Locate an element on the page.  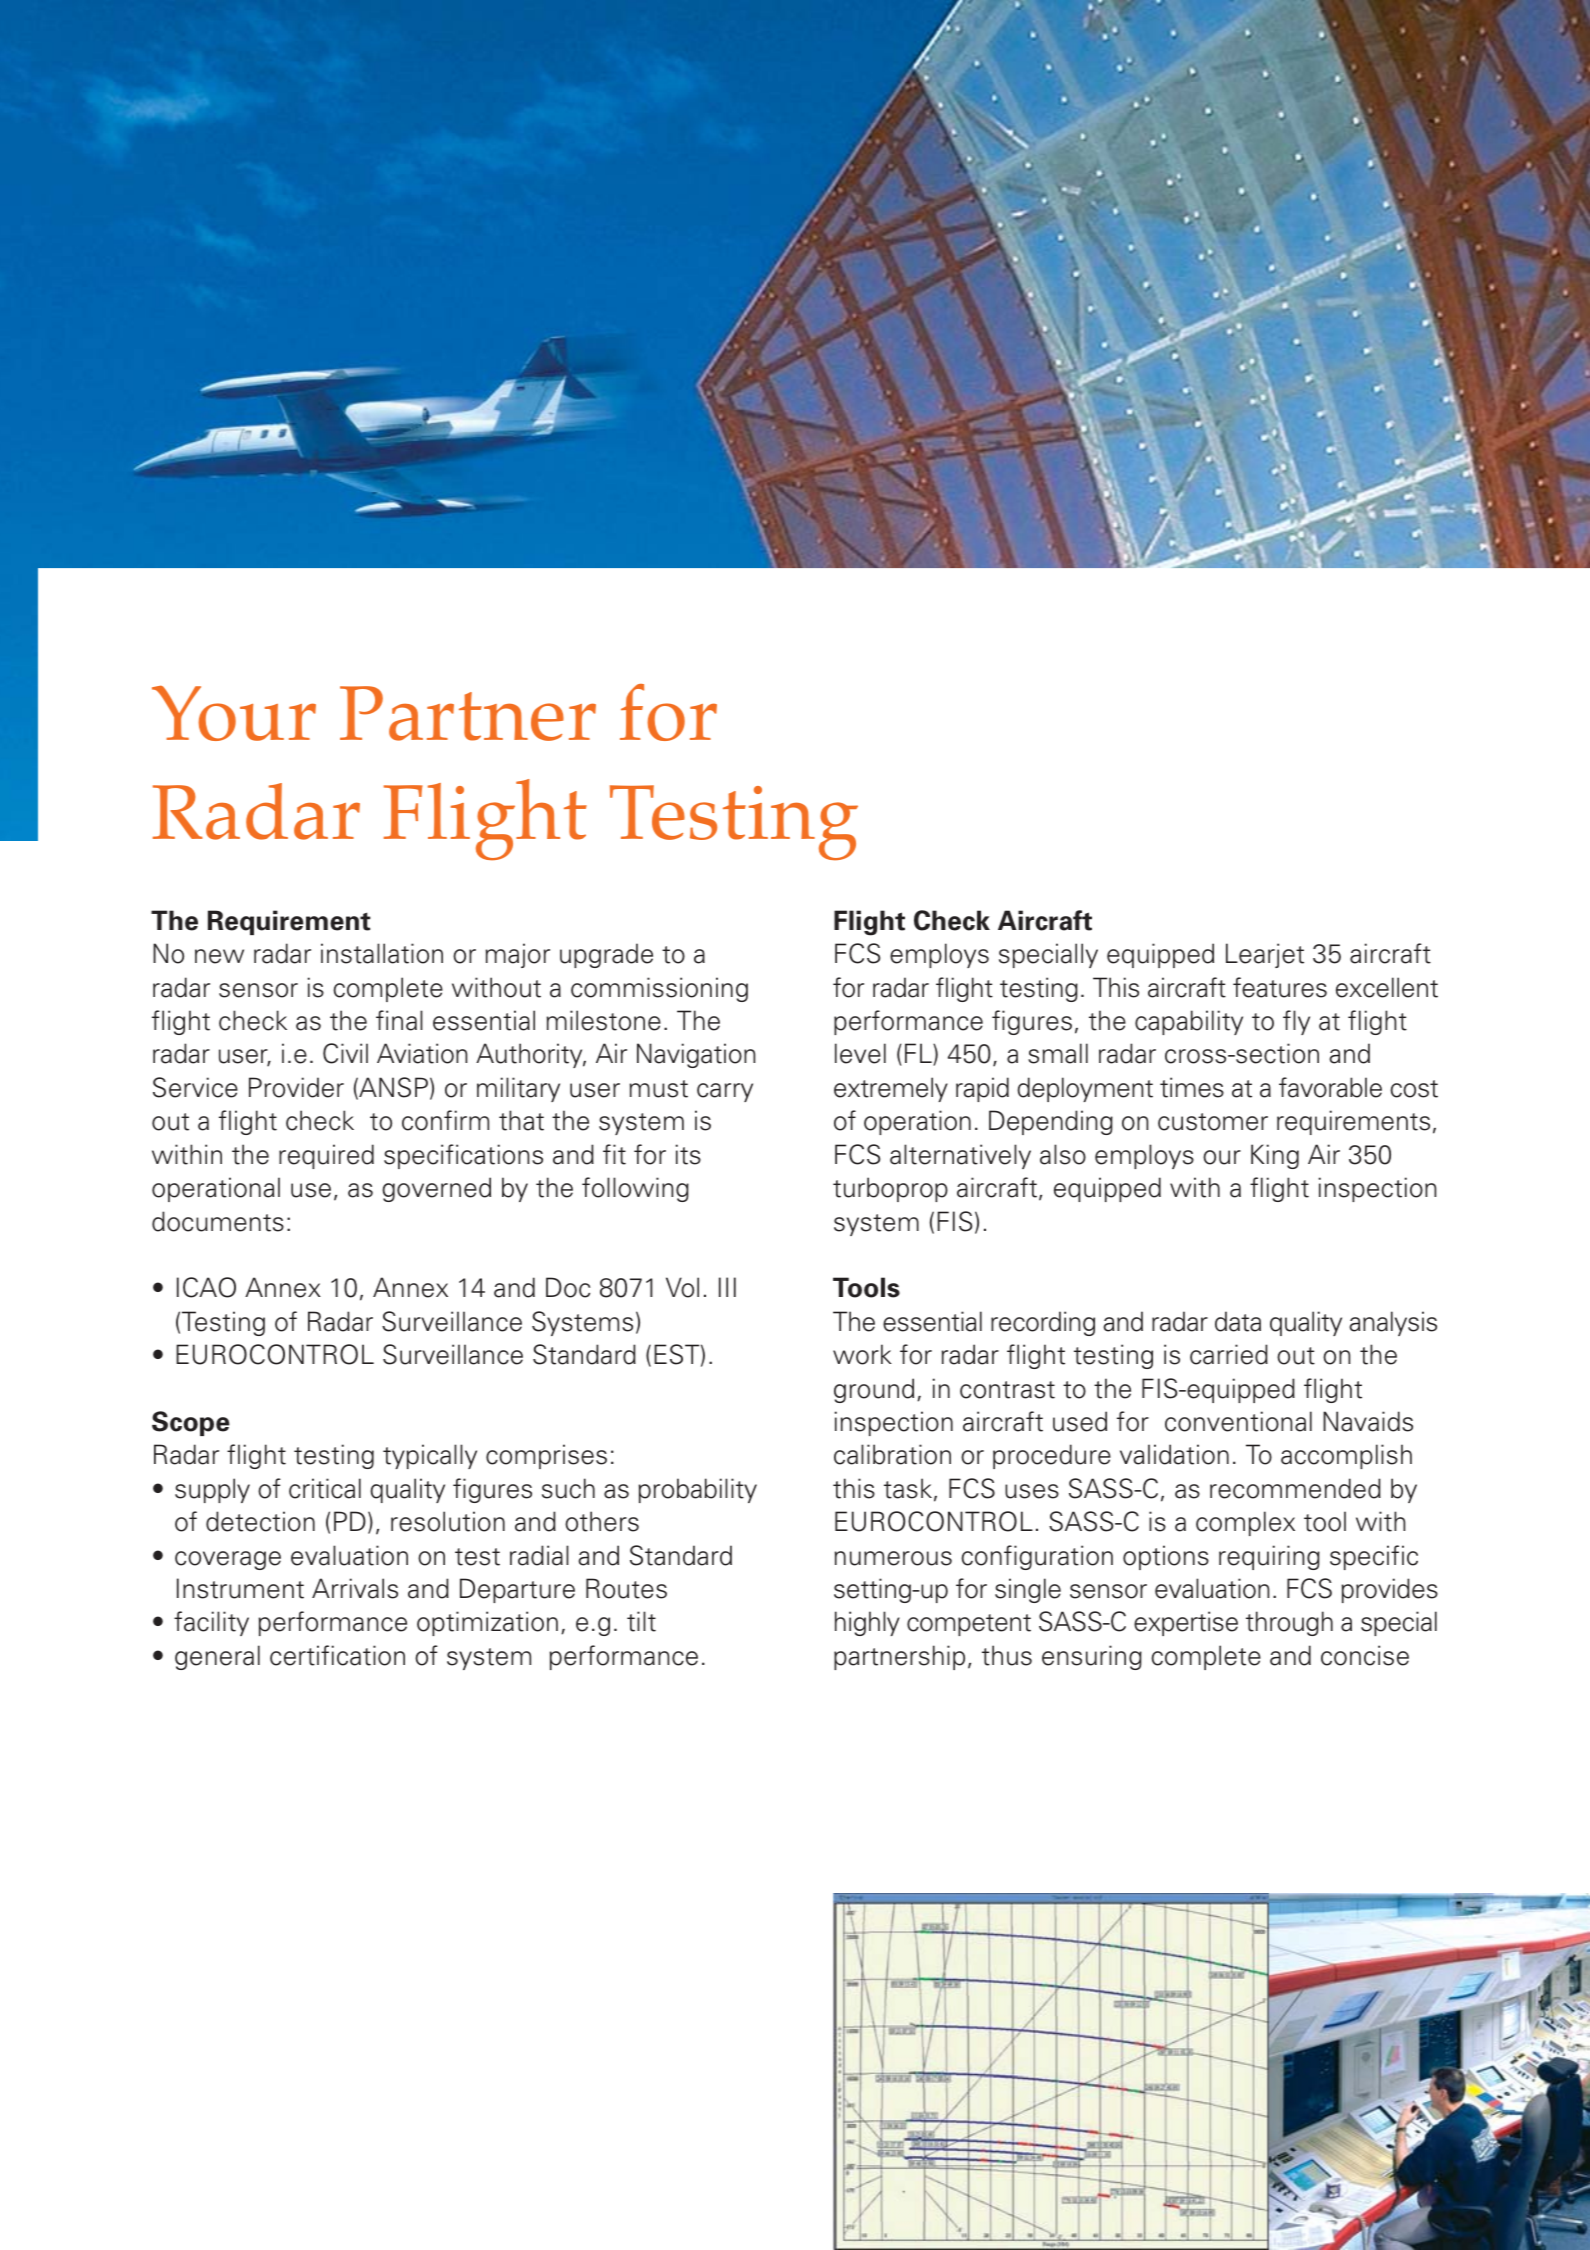
installation is located at coordinates (382, 953).
